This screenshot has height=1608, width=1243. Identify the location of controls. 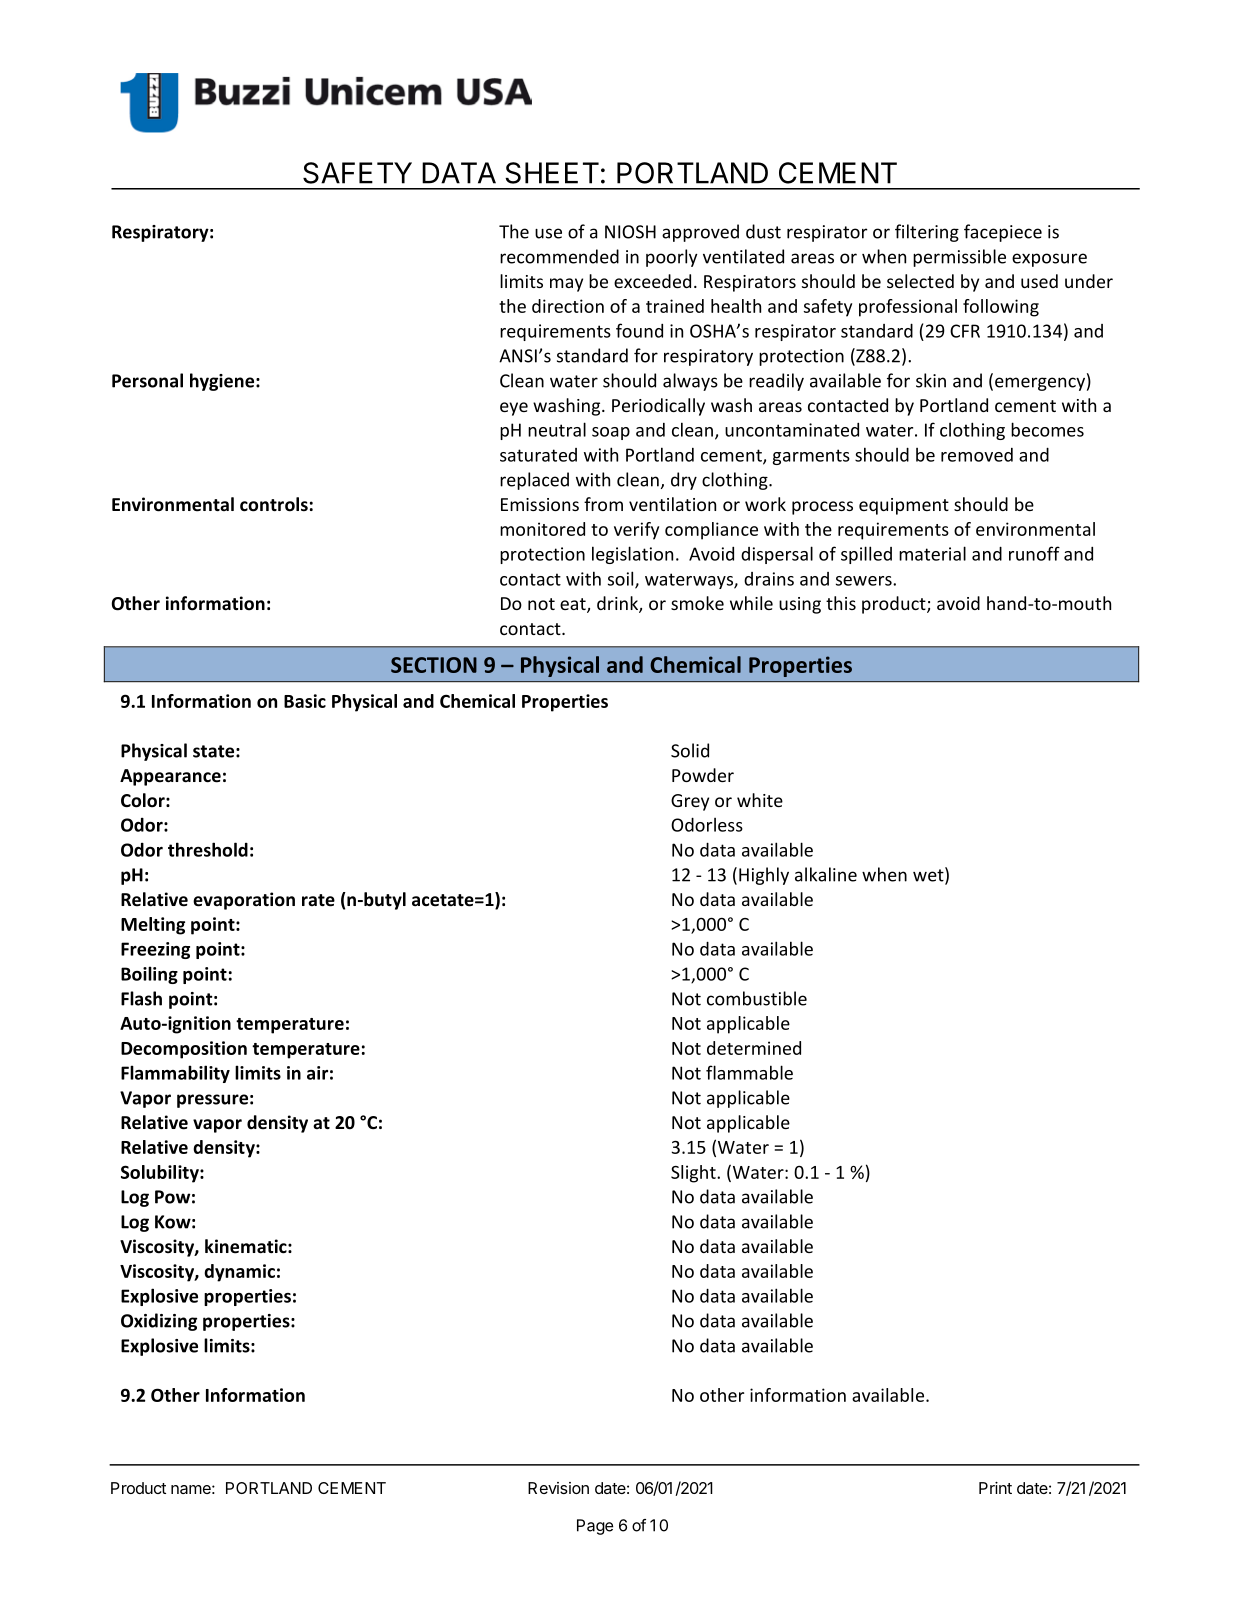
(274, 504).
